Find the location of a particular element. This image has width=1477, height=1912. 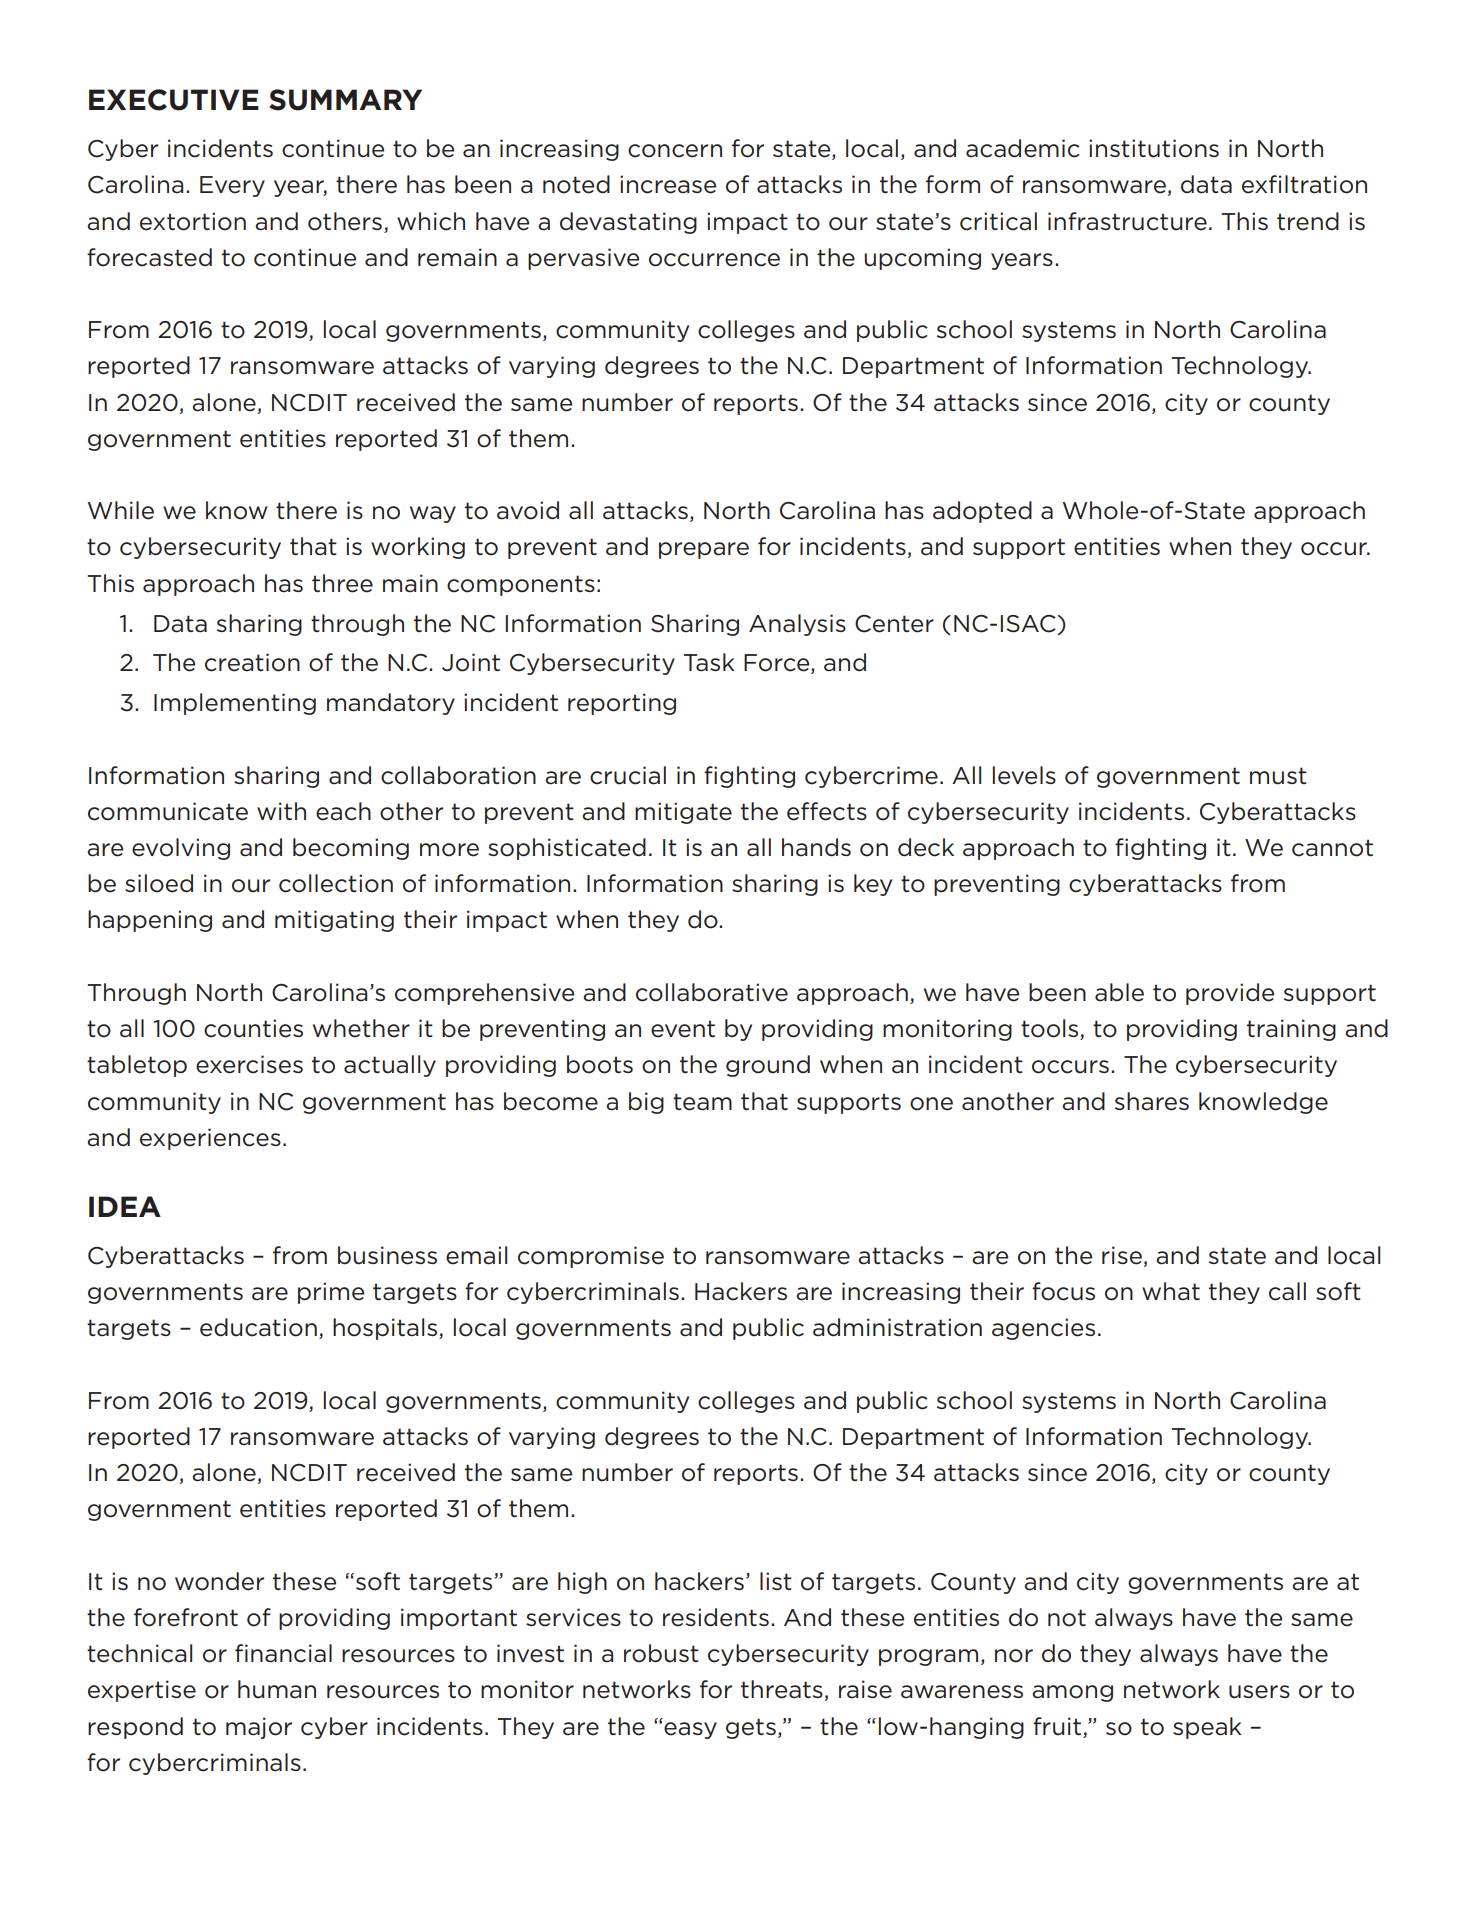

experiences is located at coordinates (210, 1139).
